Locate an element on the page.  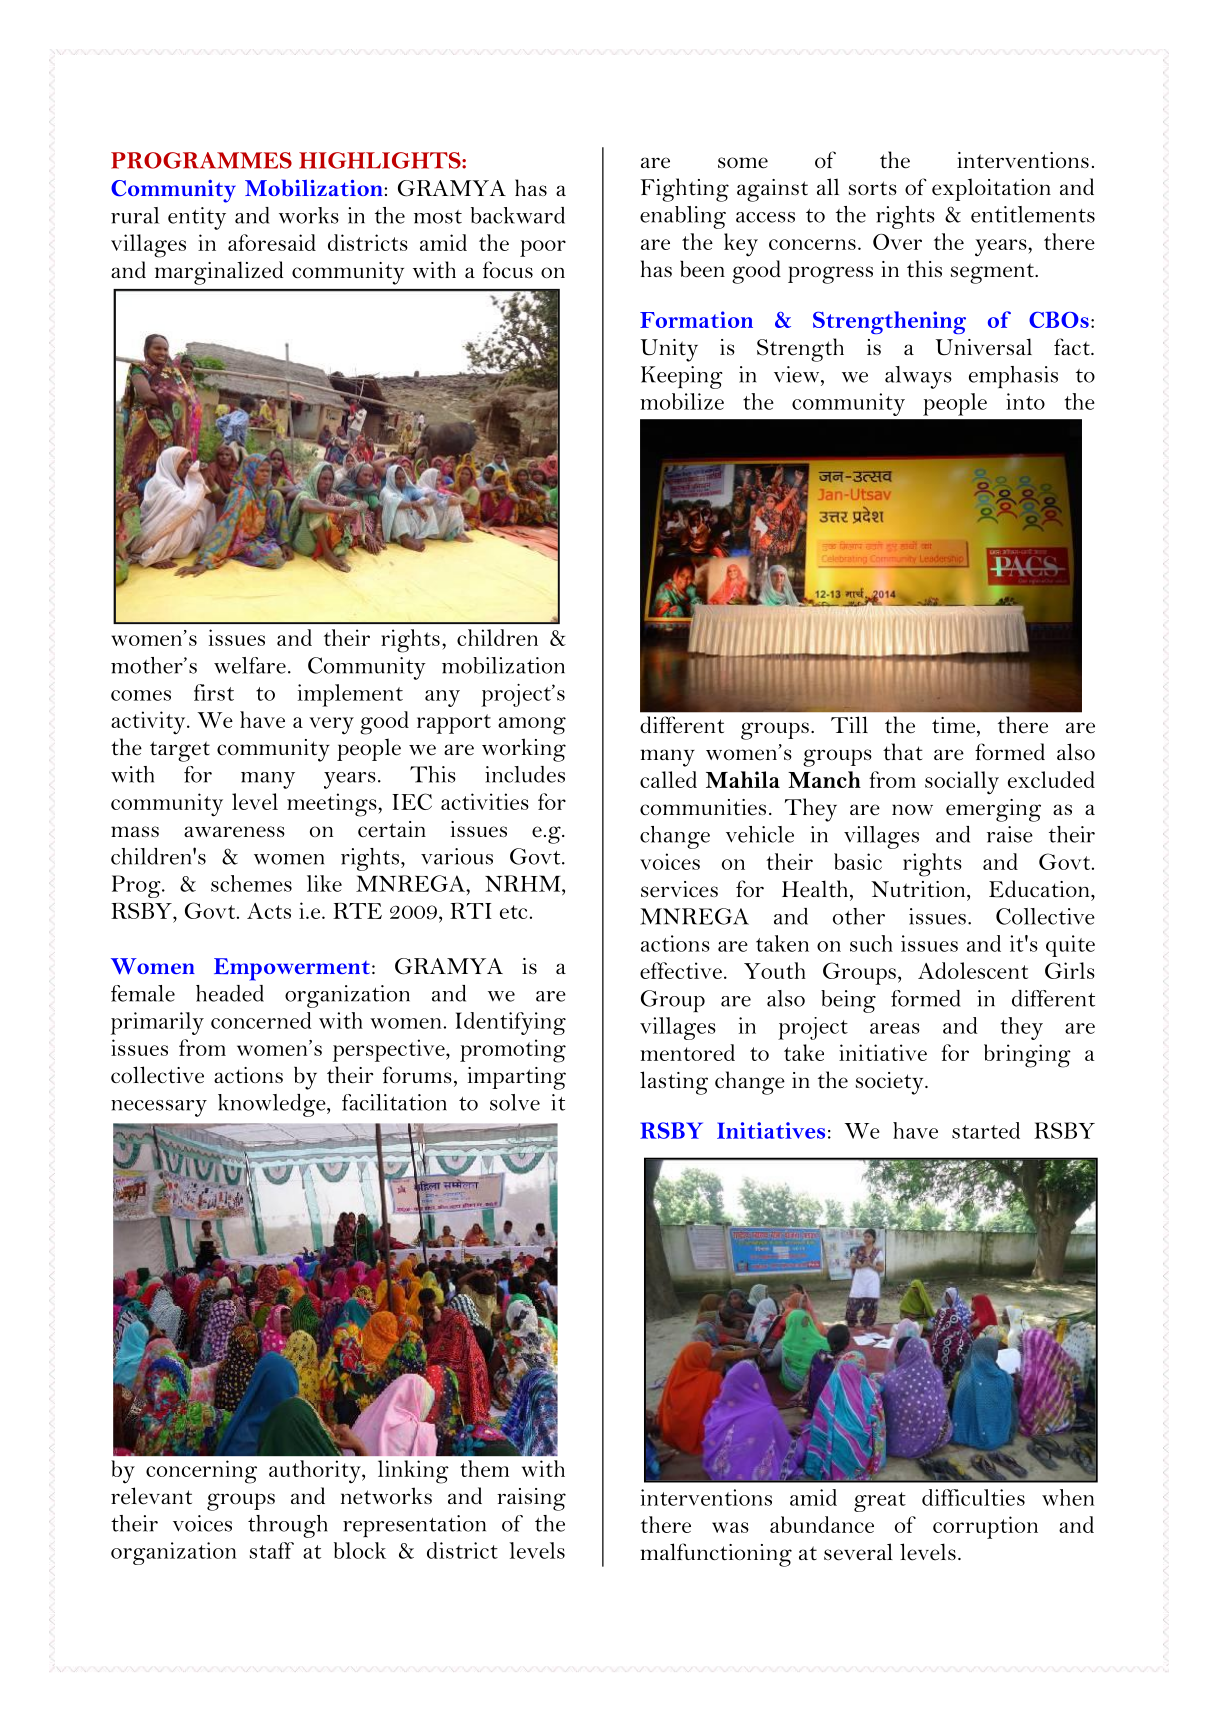
mobilize is located at coordinates (682, 401).
